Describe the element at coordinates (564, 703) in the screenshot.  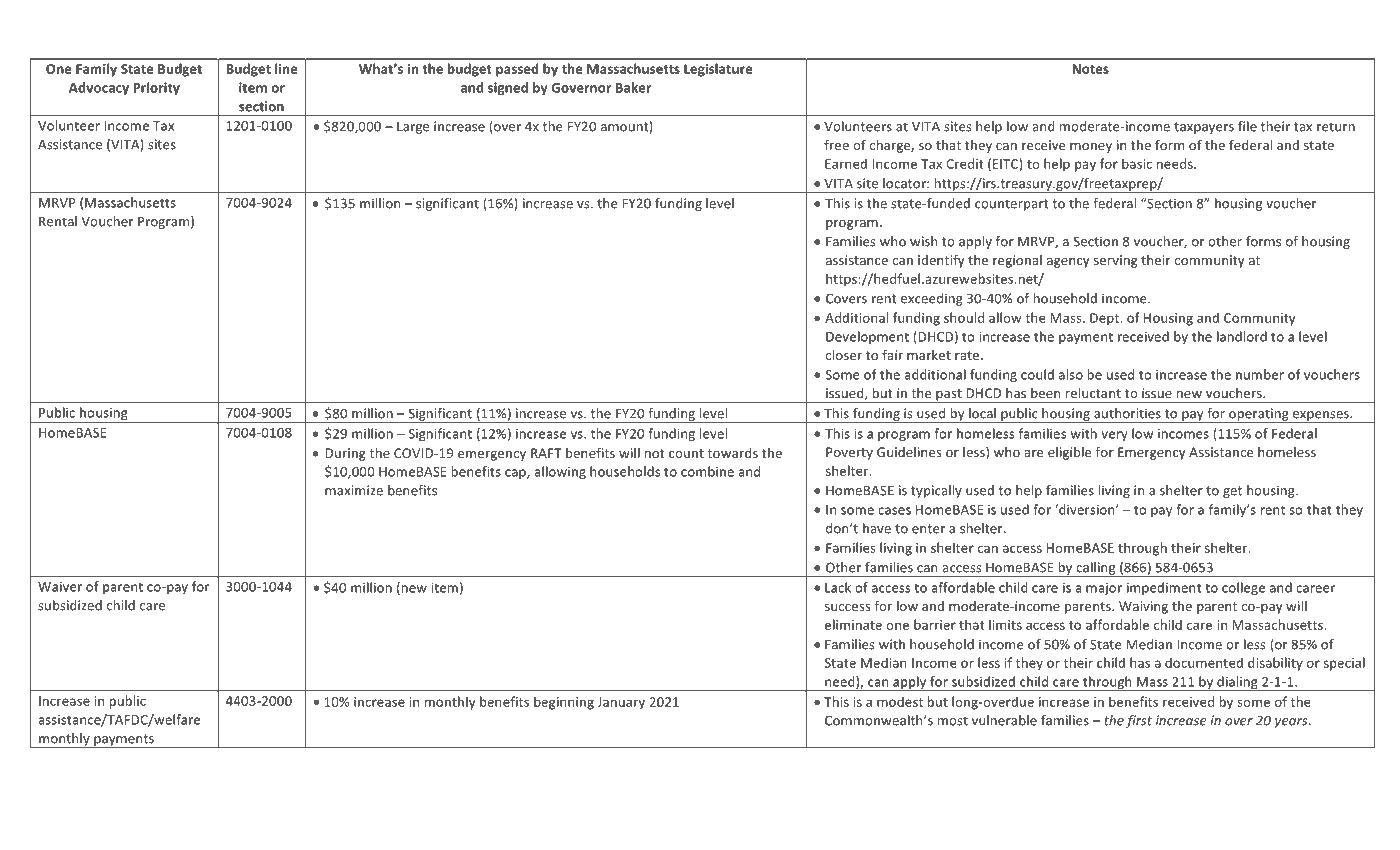
I see `beginning` at that location.
